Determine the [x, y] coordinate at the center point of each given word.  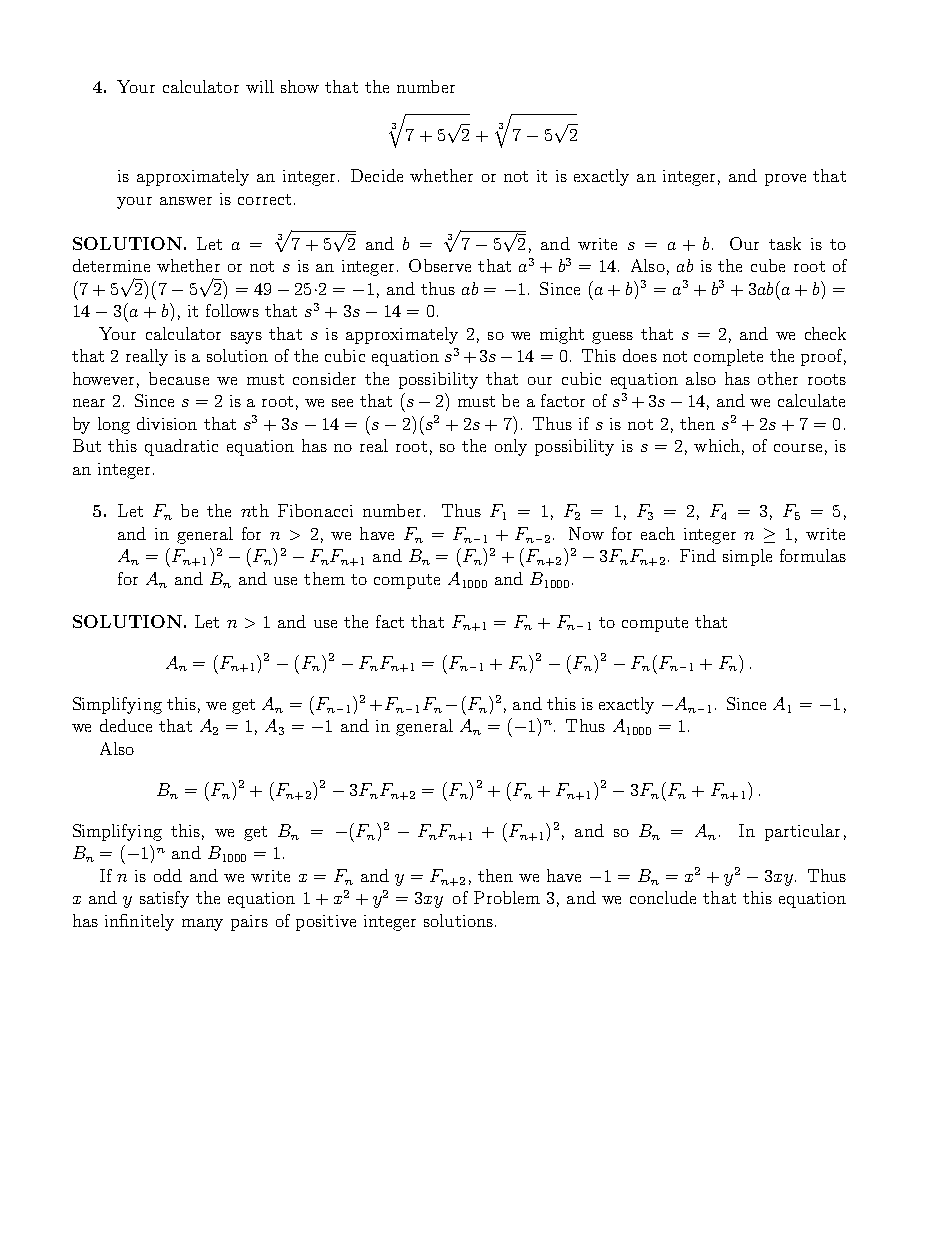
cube [768, 265]
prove [785, 180]
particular [802, 832]
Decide [377, 175]
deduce [126, 725]
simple [747, 557]
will [260, 86]
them [324, 578]
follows [232, 310]
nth [255, 510]
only [511, 447]
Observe [440, 265]
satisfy [164, 899]
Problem [507, 897]
